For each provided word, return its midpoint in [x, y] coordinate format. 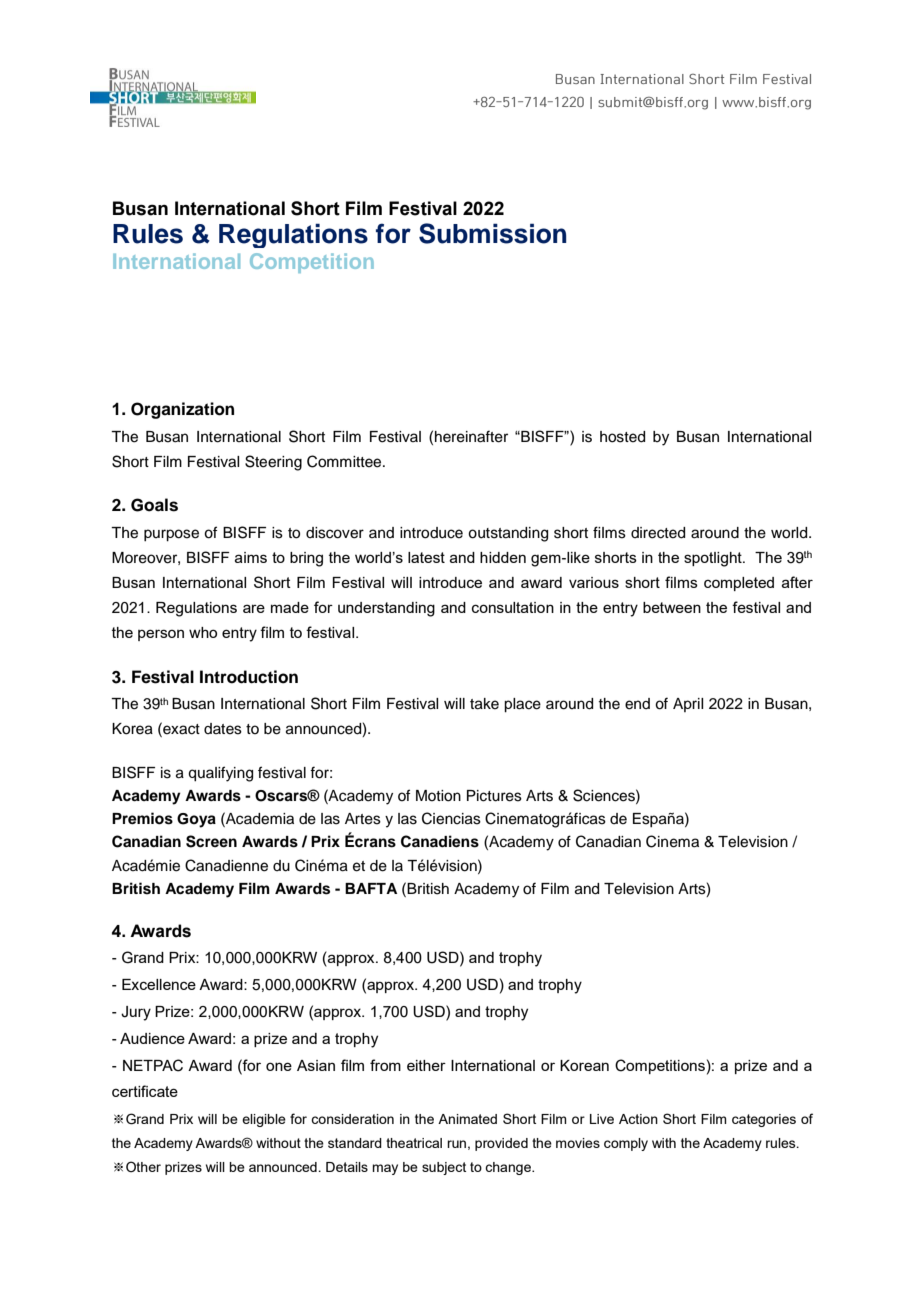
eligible [264, 1120]
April [688, 705]
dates [223, 729]
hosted [622, 437]
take [484, 704]
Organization [182, 410]
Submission [493, 233]
